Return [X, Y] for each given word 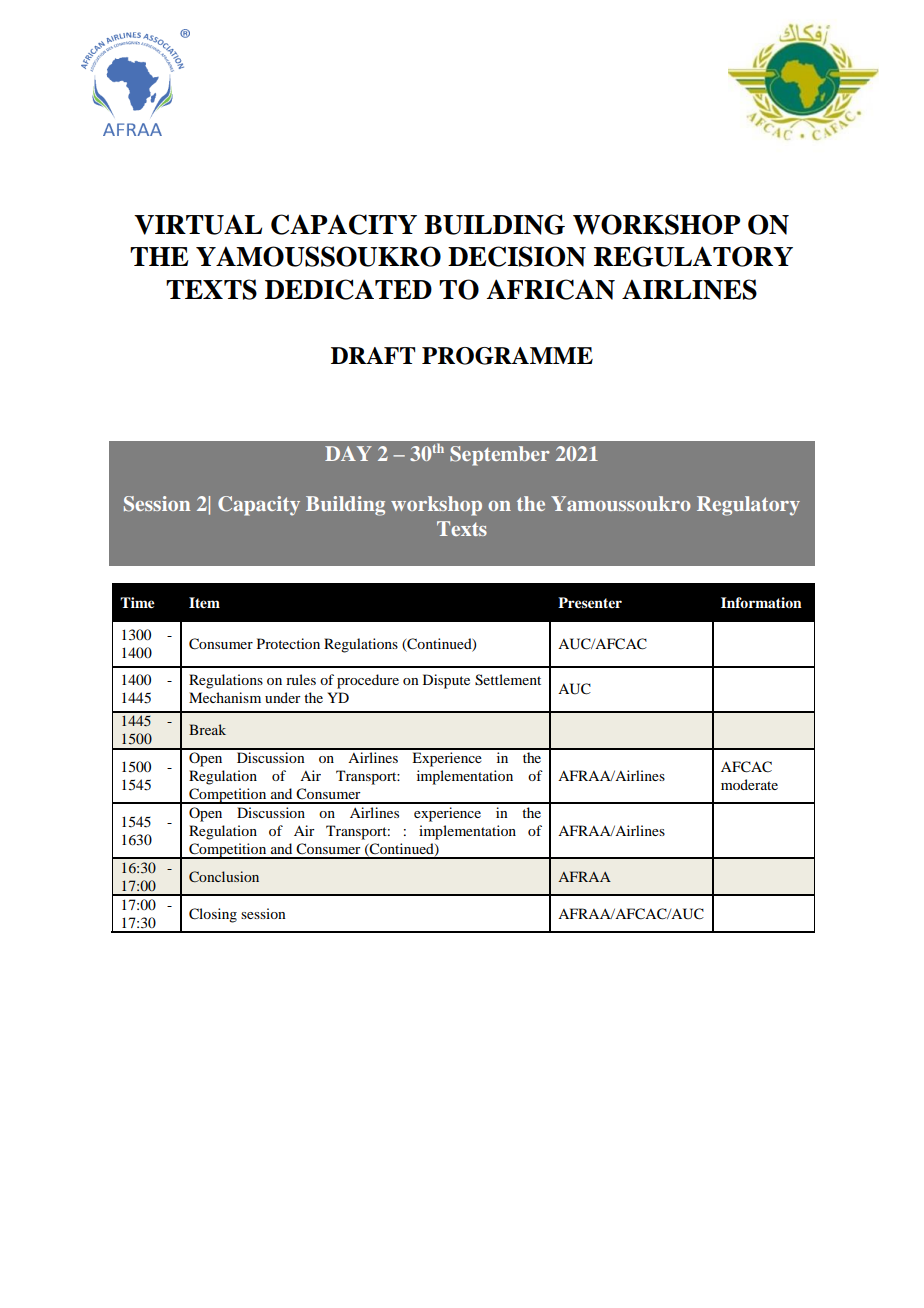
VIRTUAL [198, 225]
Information [761, 602]
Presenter [590, 602]
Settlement [508, 680]
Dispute [446, 681]
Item [204, 603]
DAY [348, 453]
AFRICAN [550, 289]
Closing [213, 915]
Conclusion [224, 876]
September [500, 456]
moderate [749, 784]
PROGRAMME [507, 356]
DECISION [517, 256]
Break [207, 729]
